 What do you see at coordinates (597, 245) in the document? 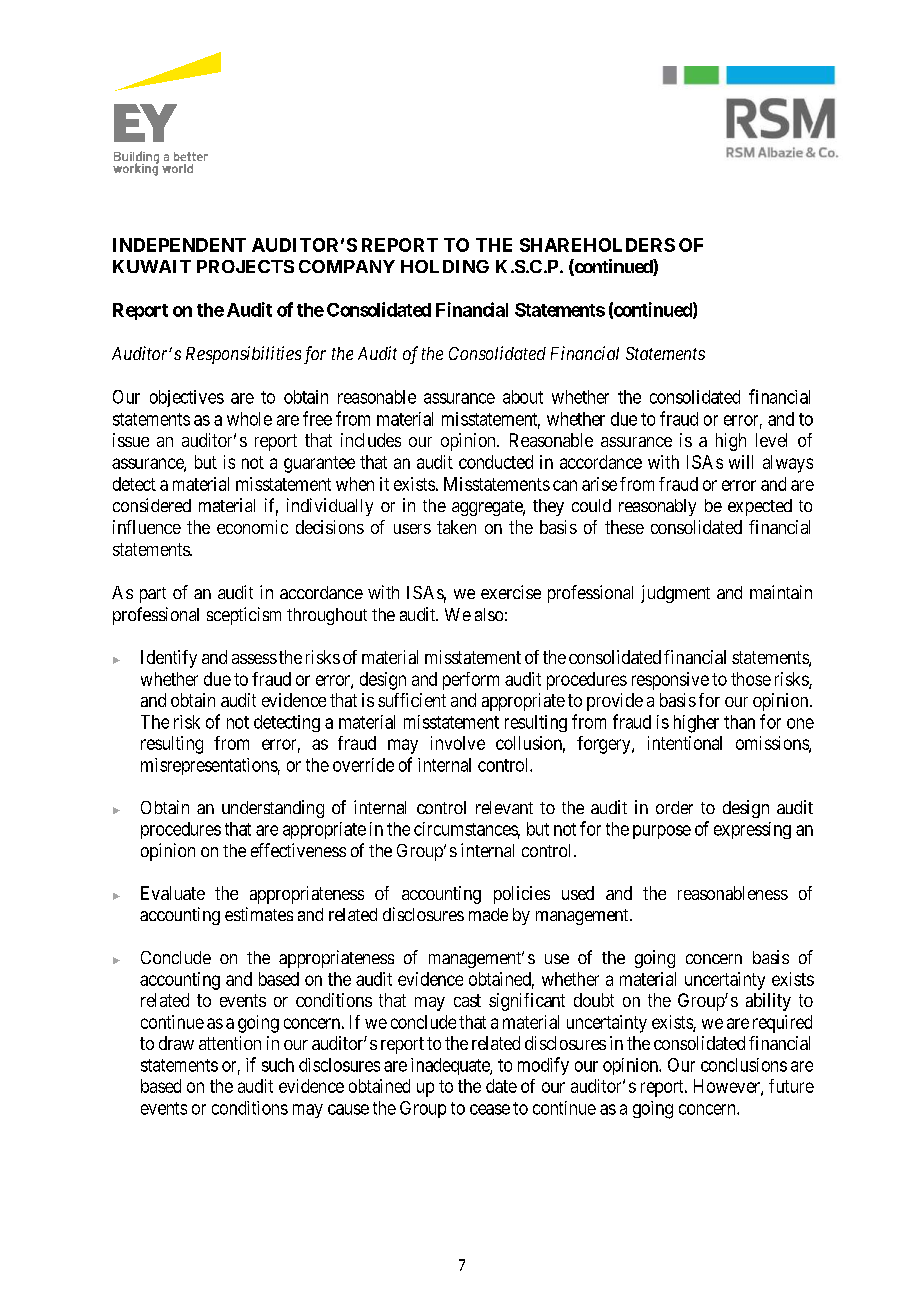
I see `SHAREHOLDERS` at bounding box center [597, 245].
